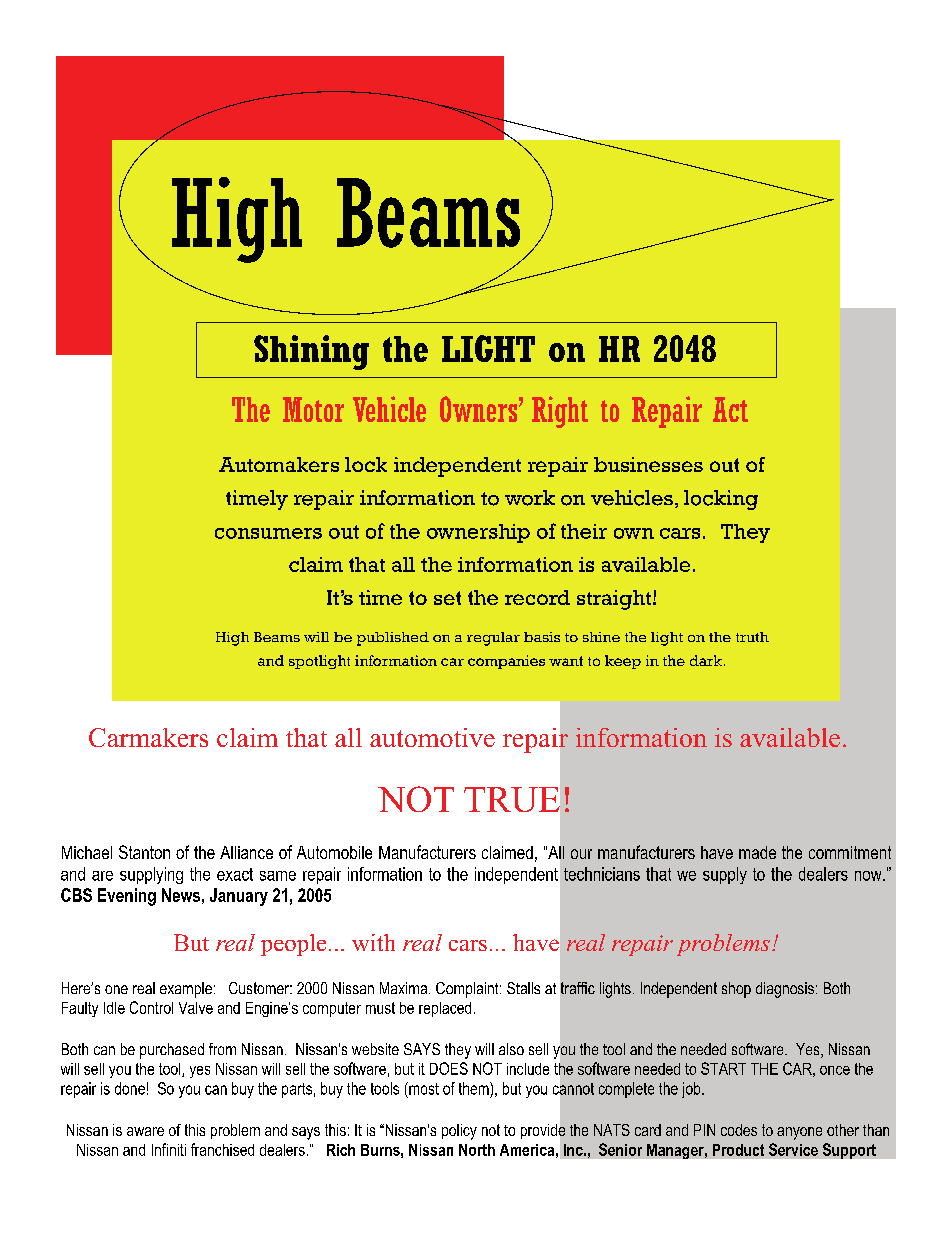 The width and height of the screenshot is (952, 1233). Describe the element at coordinates (560, 412) in the screenshot. I see `Right` at that location.
